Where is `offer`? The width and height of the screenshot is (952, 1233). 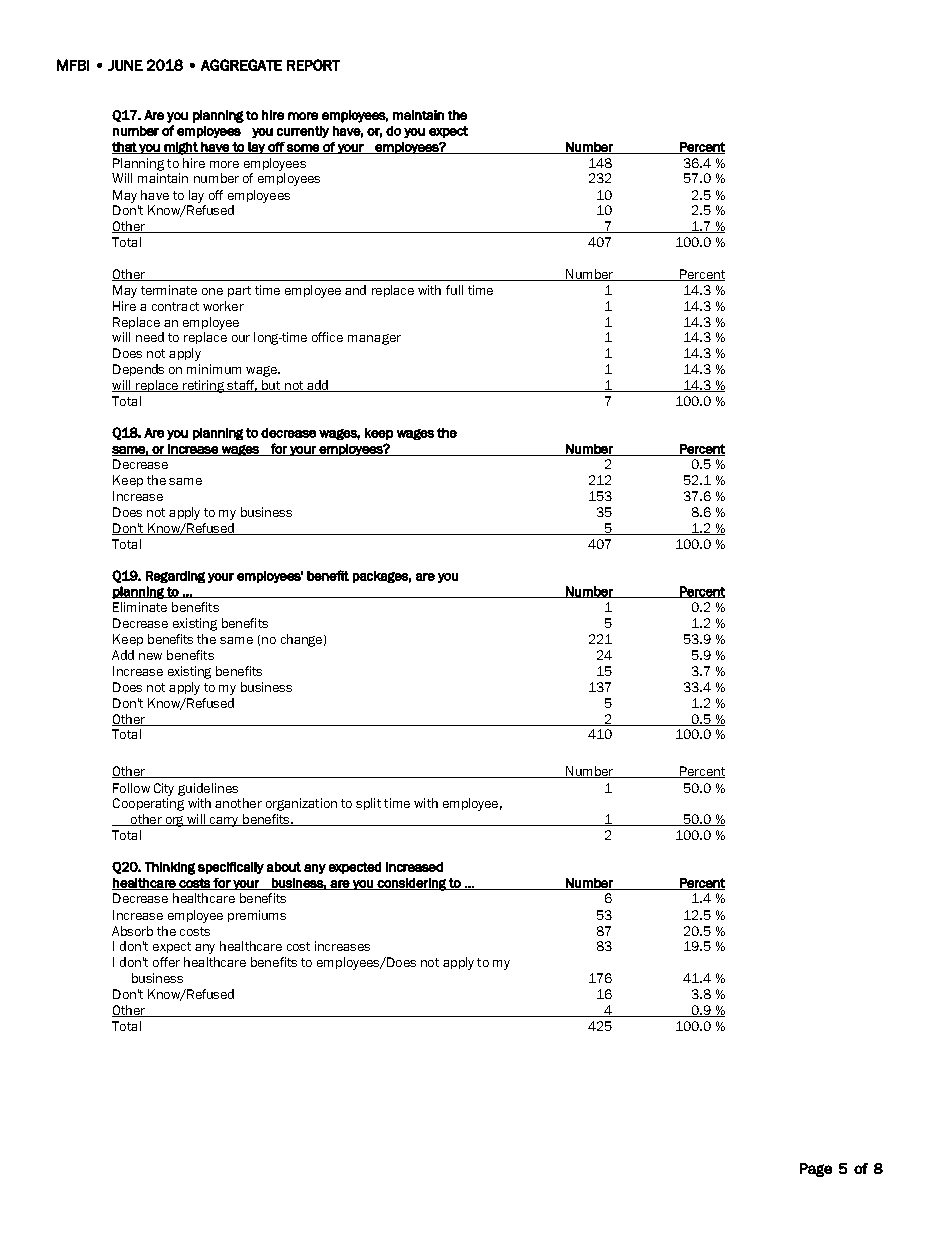
offer is located at coordinates (166, 962).
